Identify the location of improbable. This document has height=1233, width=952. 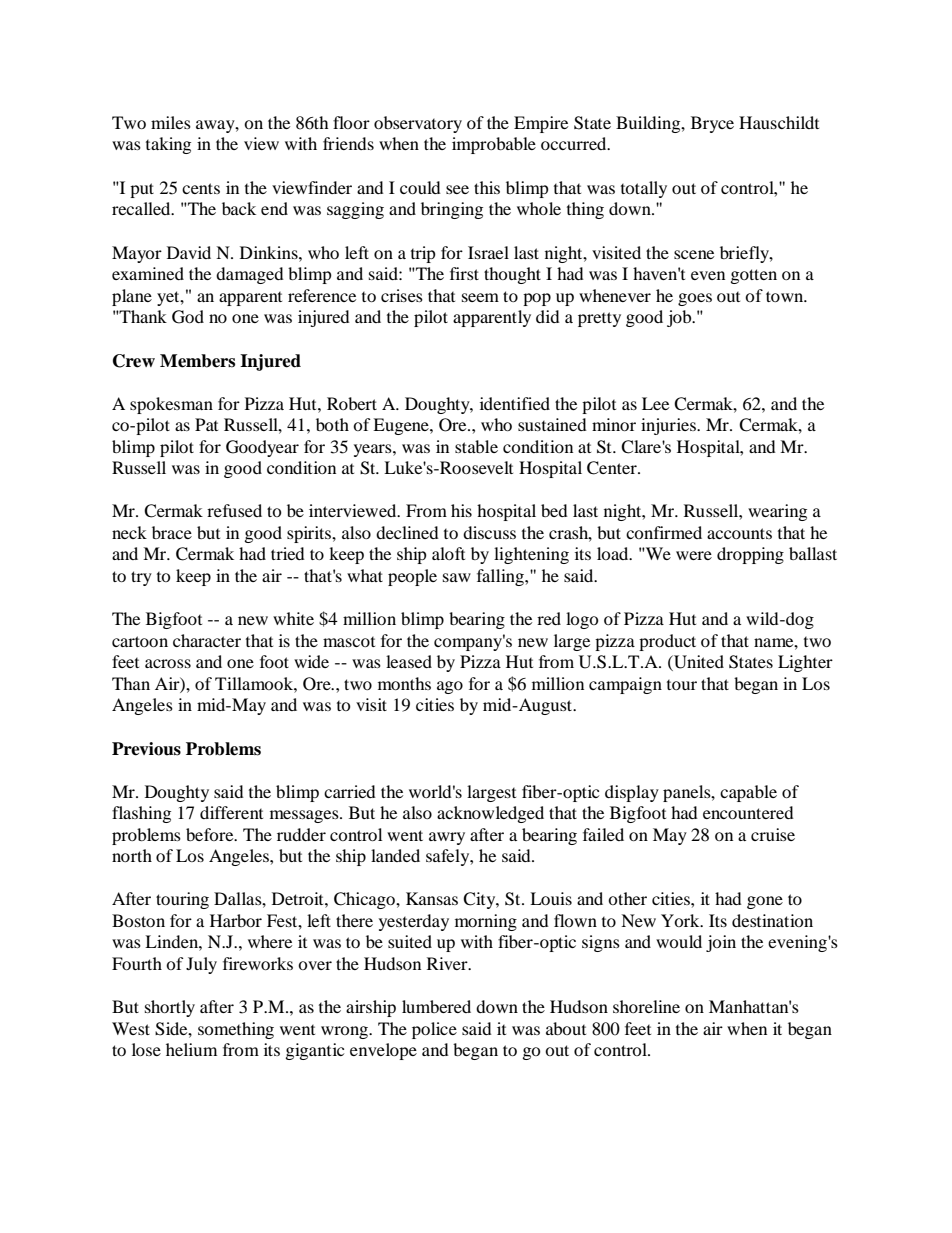
(494, 145).
